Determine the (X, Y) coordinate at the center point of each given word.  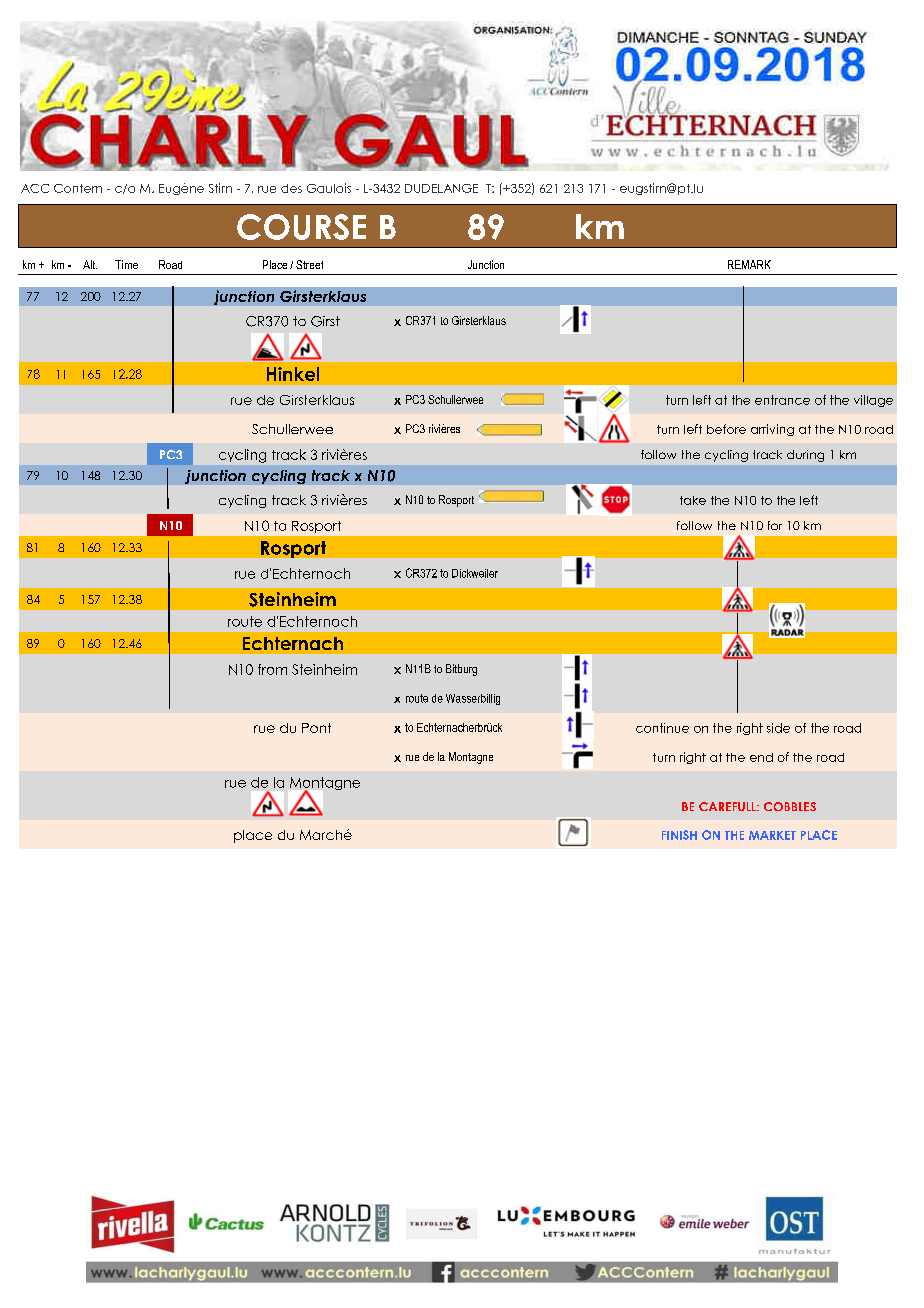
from (272, 669)
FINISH (679, 835)
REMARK (749, 264)
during (805, 456)
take (693, 500)
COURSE (301, 227)
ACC (35, 188)
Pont (316, 728)
